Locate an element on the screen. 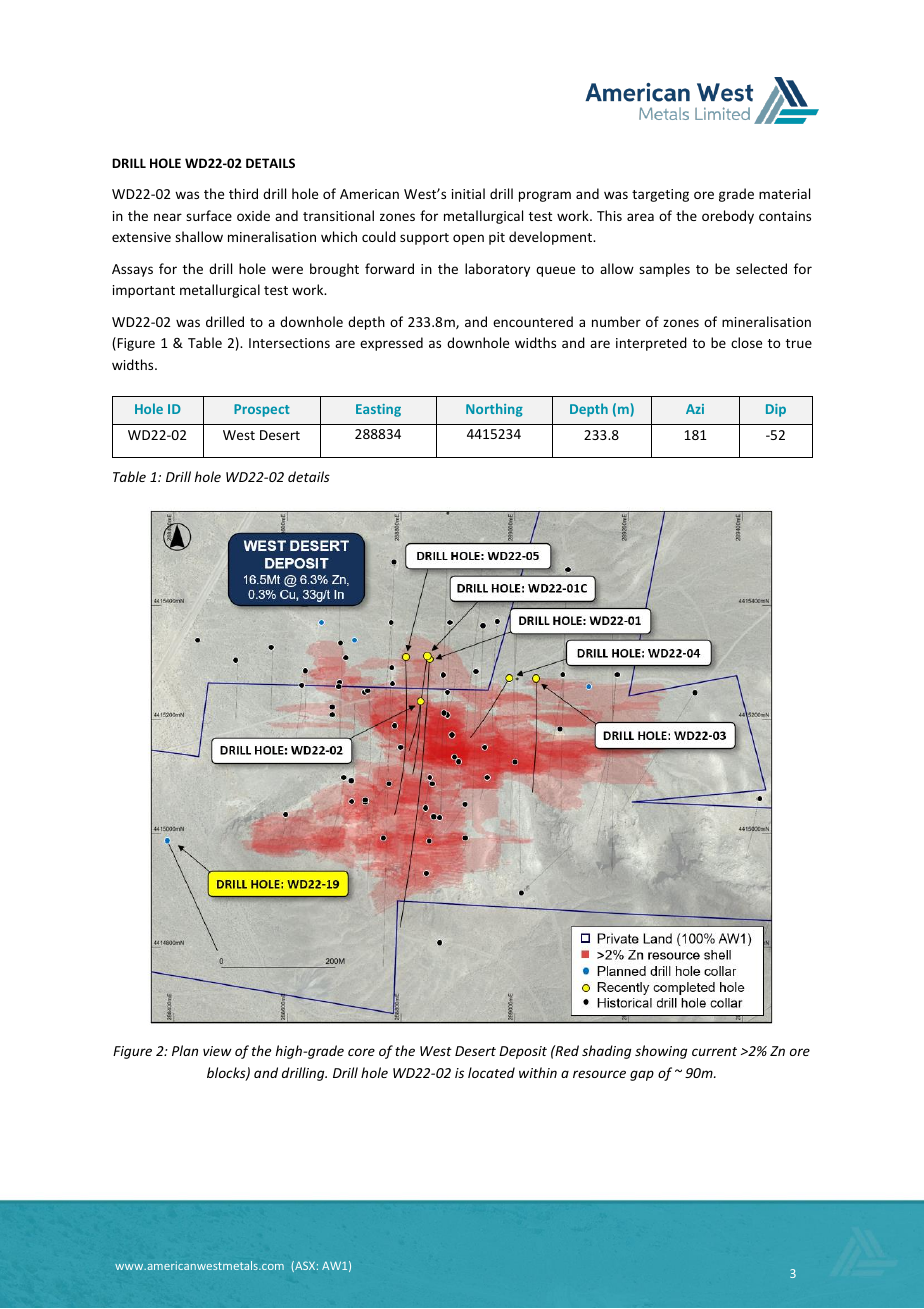 The width and height of the screenshot is (924, 1309). surface is located at coordinates (209, 215).
